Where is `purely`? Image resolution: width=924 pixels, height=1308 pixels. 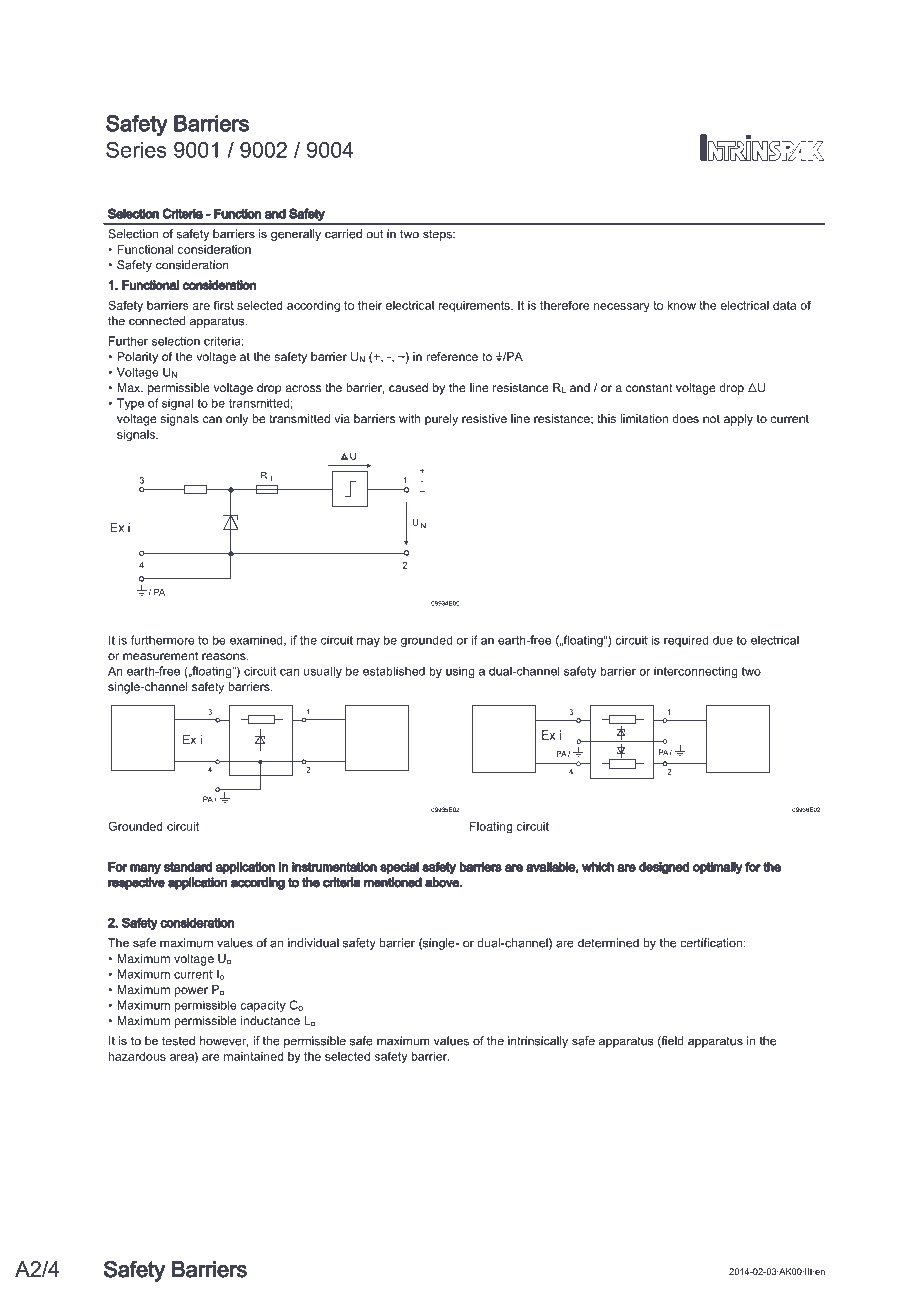
purely is located at coordinates (441, 420).
